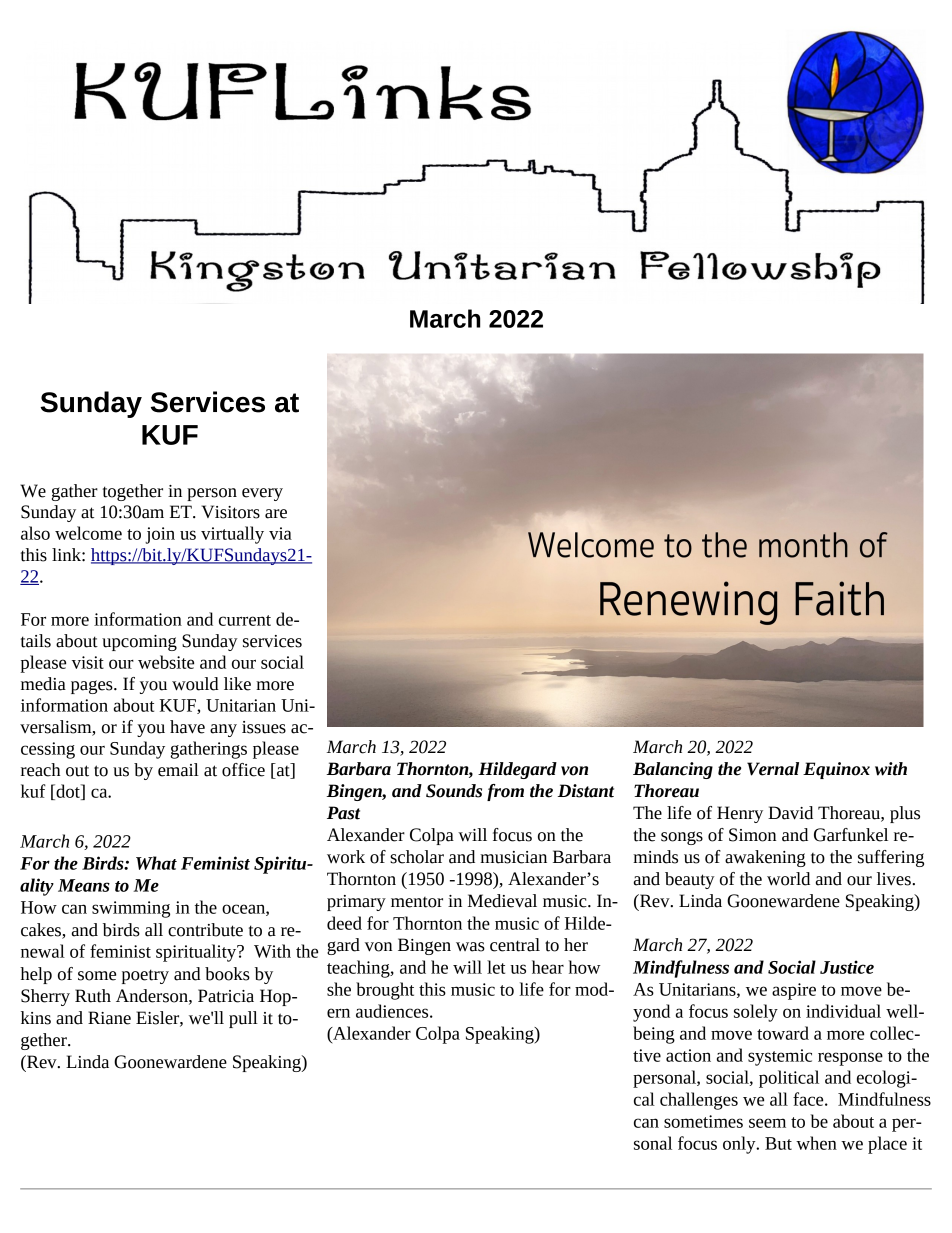  Describe the element at coordinates (160, 535) in the screenshot. I see `join` at that location.
